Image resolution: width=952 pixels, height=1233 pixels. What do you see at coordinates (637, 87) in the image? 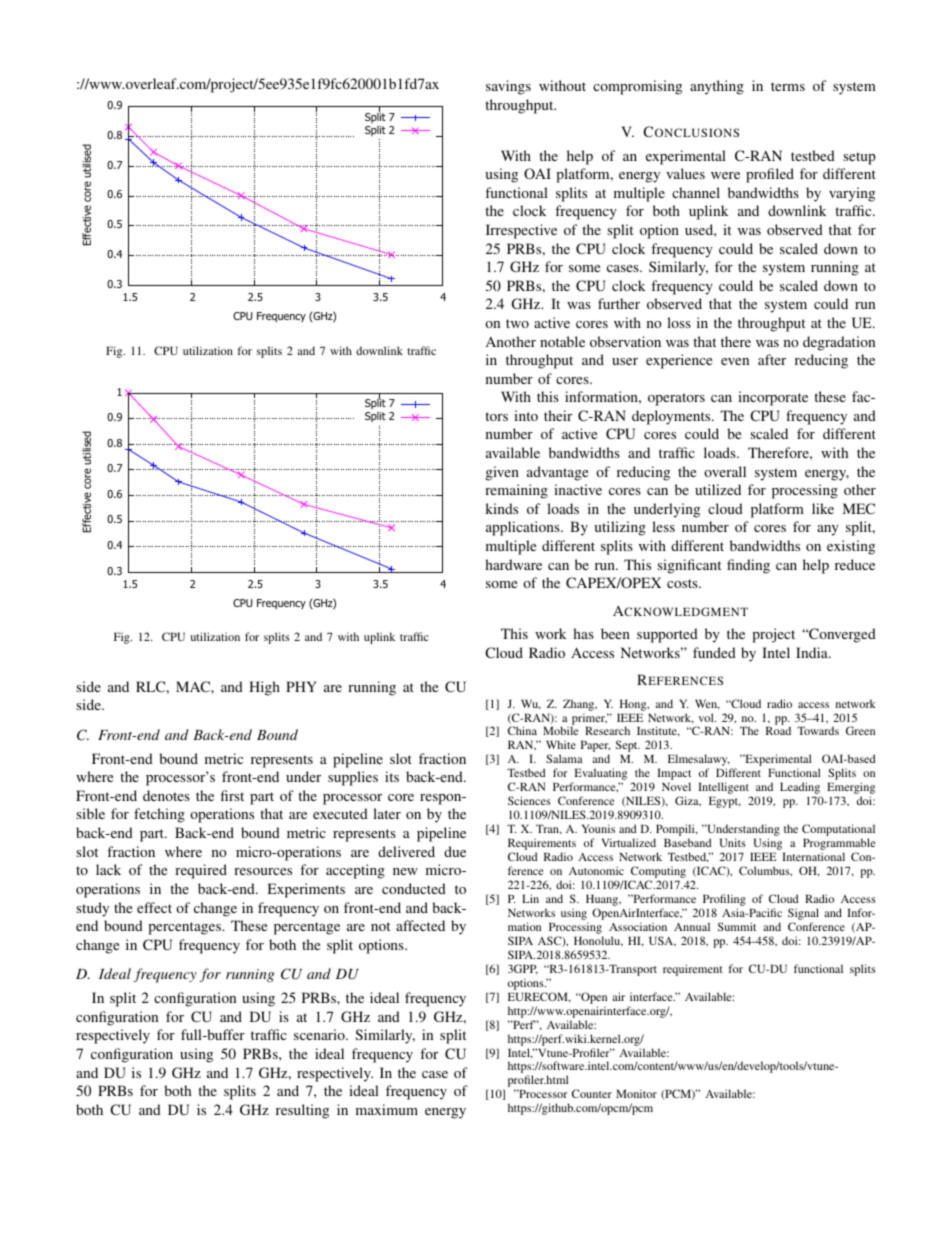
I see `compromising` at bounding box center [637, 87].
